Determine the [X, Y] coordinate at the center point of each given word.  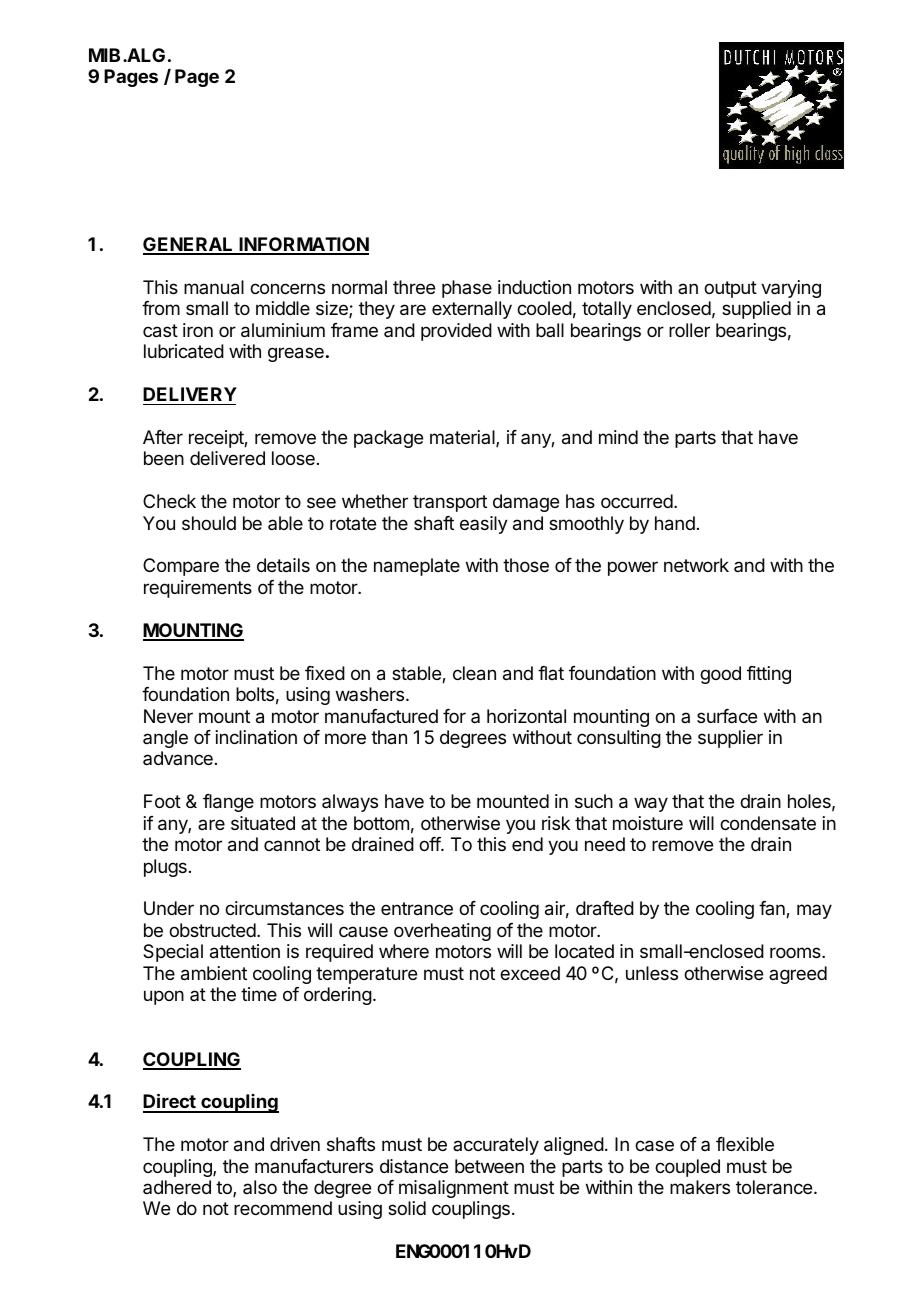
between [489, 1166]
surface [727, 716]
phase [467, 289]
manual [214, 287]
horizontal [526, 716]
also [260, 1187]
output [730, 289]
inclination [256, 737]
